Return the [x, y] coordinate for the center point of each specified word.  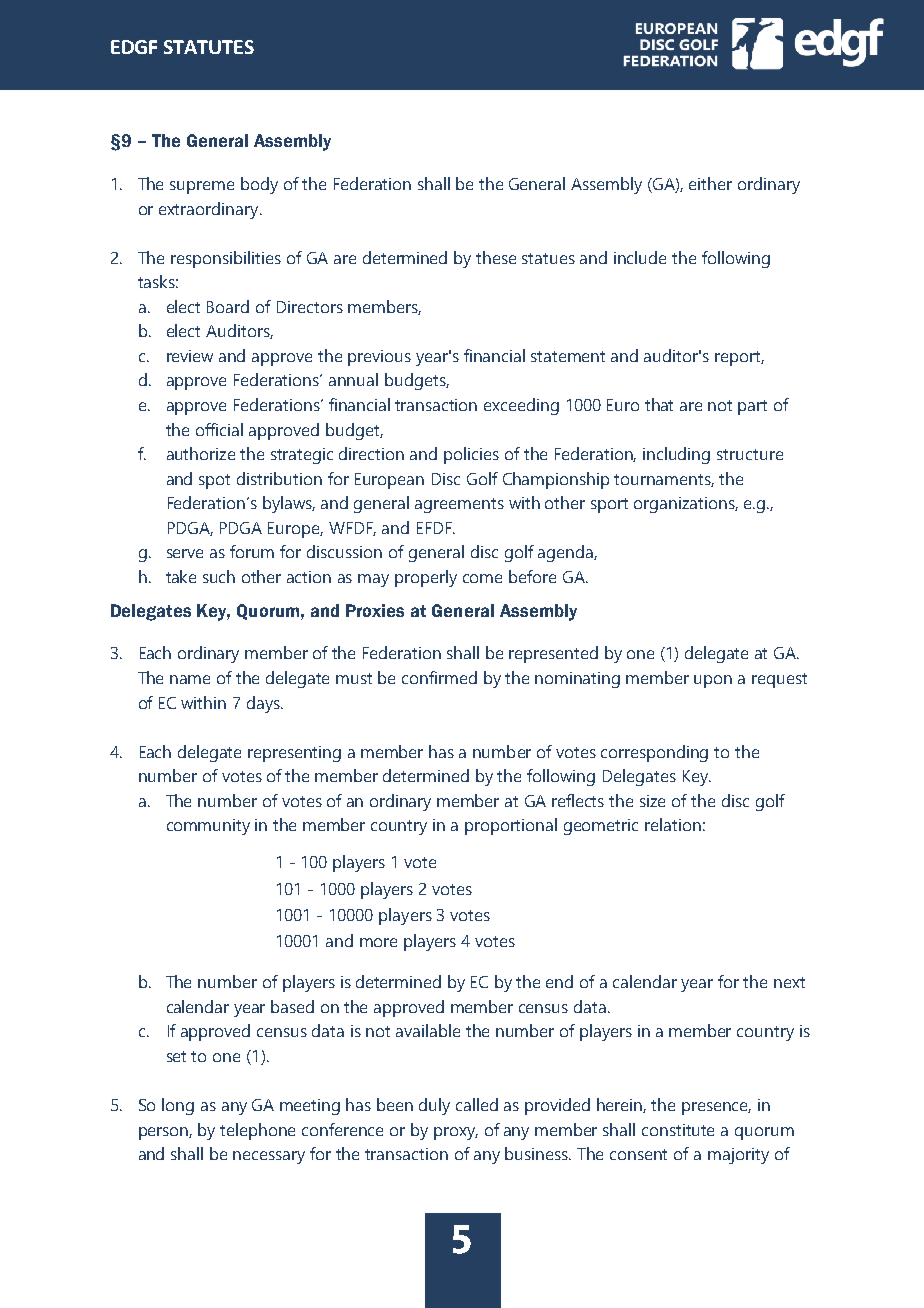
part [752, 407]
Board [228, 306]
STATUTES [209, 47]
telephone [257, 1131]
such [219, 576]
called [477, 1104]
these [496, 257]
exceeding [521, 406]
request [779, 680]
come [482, 578]
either [710, 183]
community [208, 827]
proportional [511, 826]
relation [673, 824]
